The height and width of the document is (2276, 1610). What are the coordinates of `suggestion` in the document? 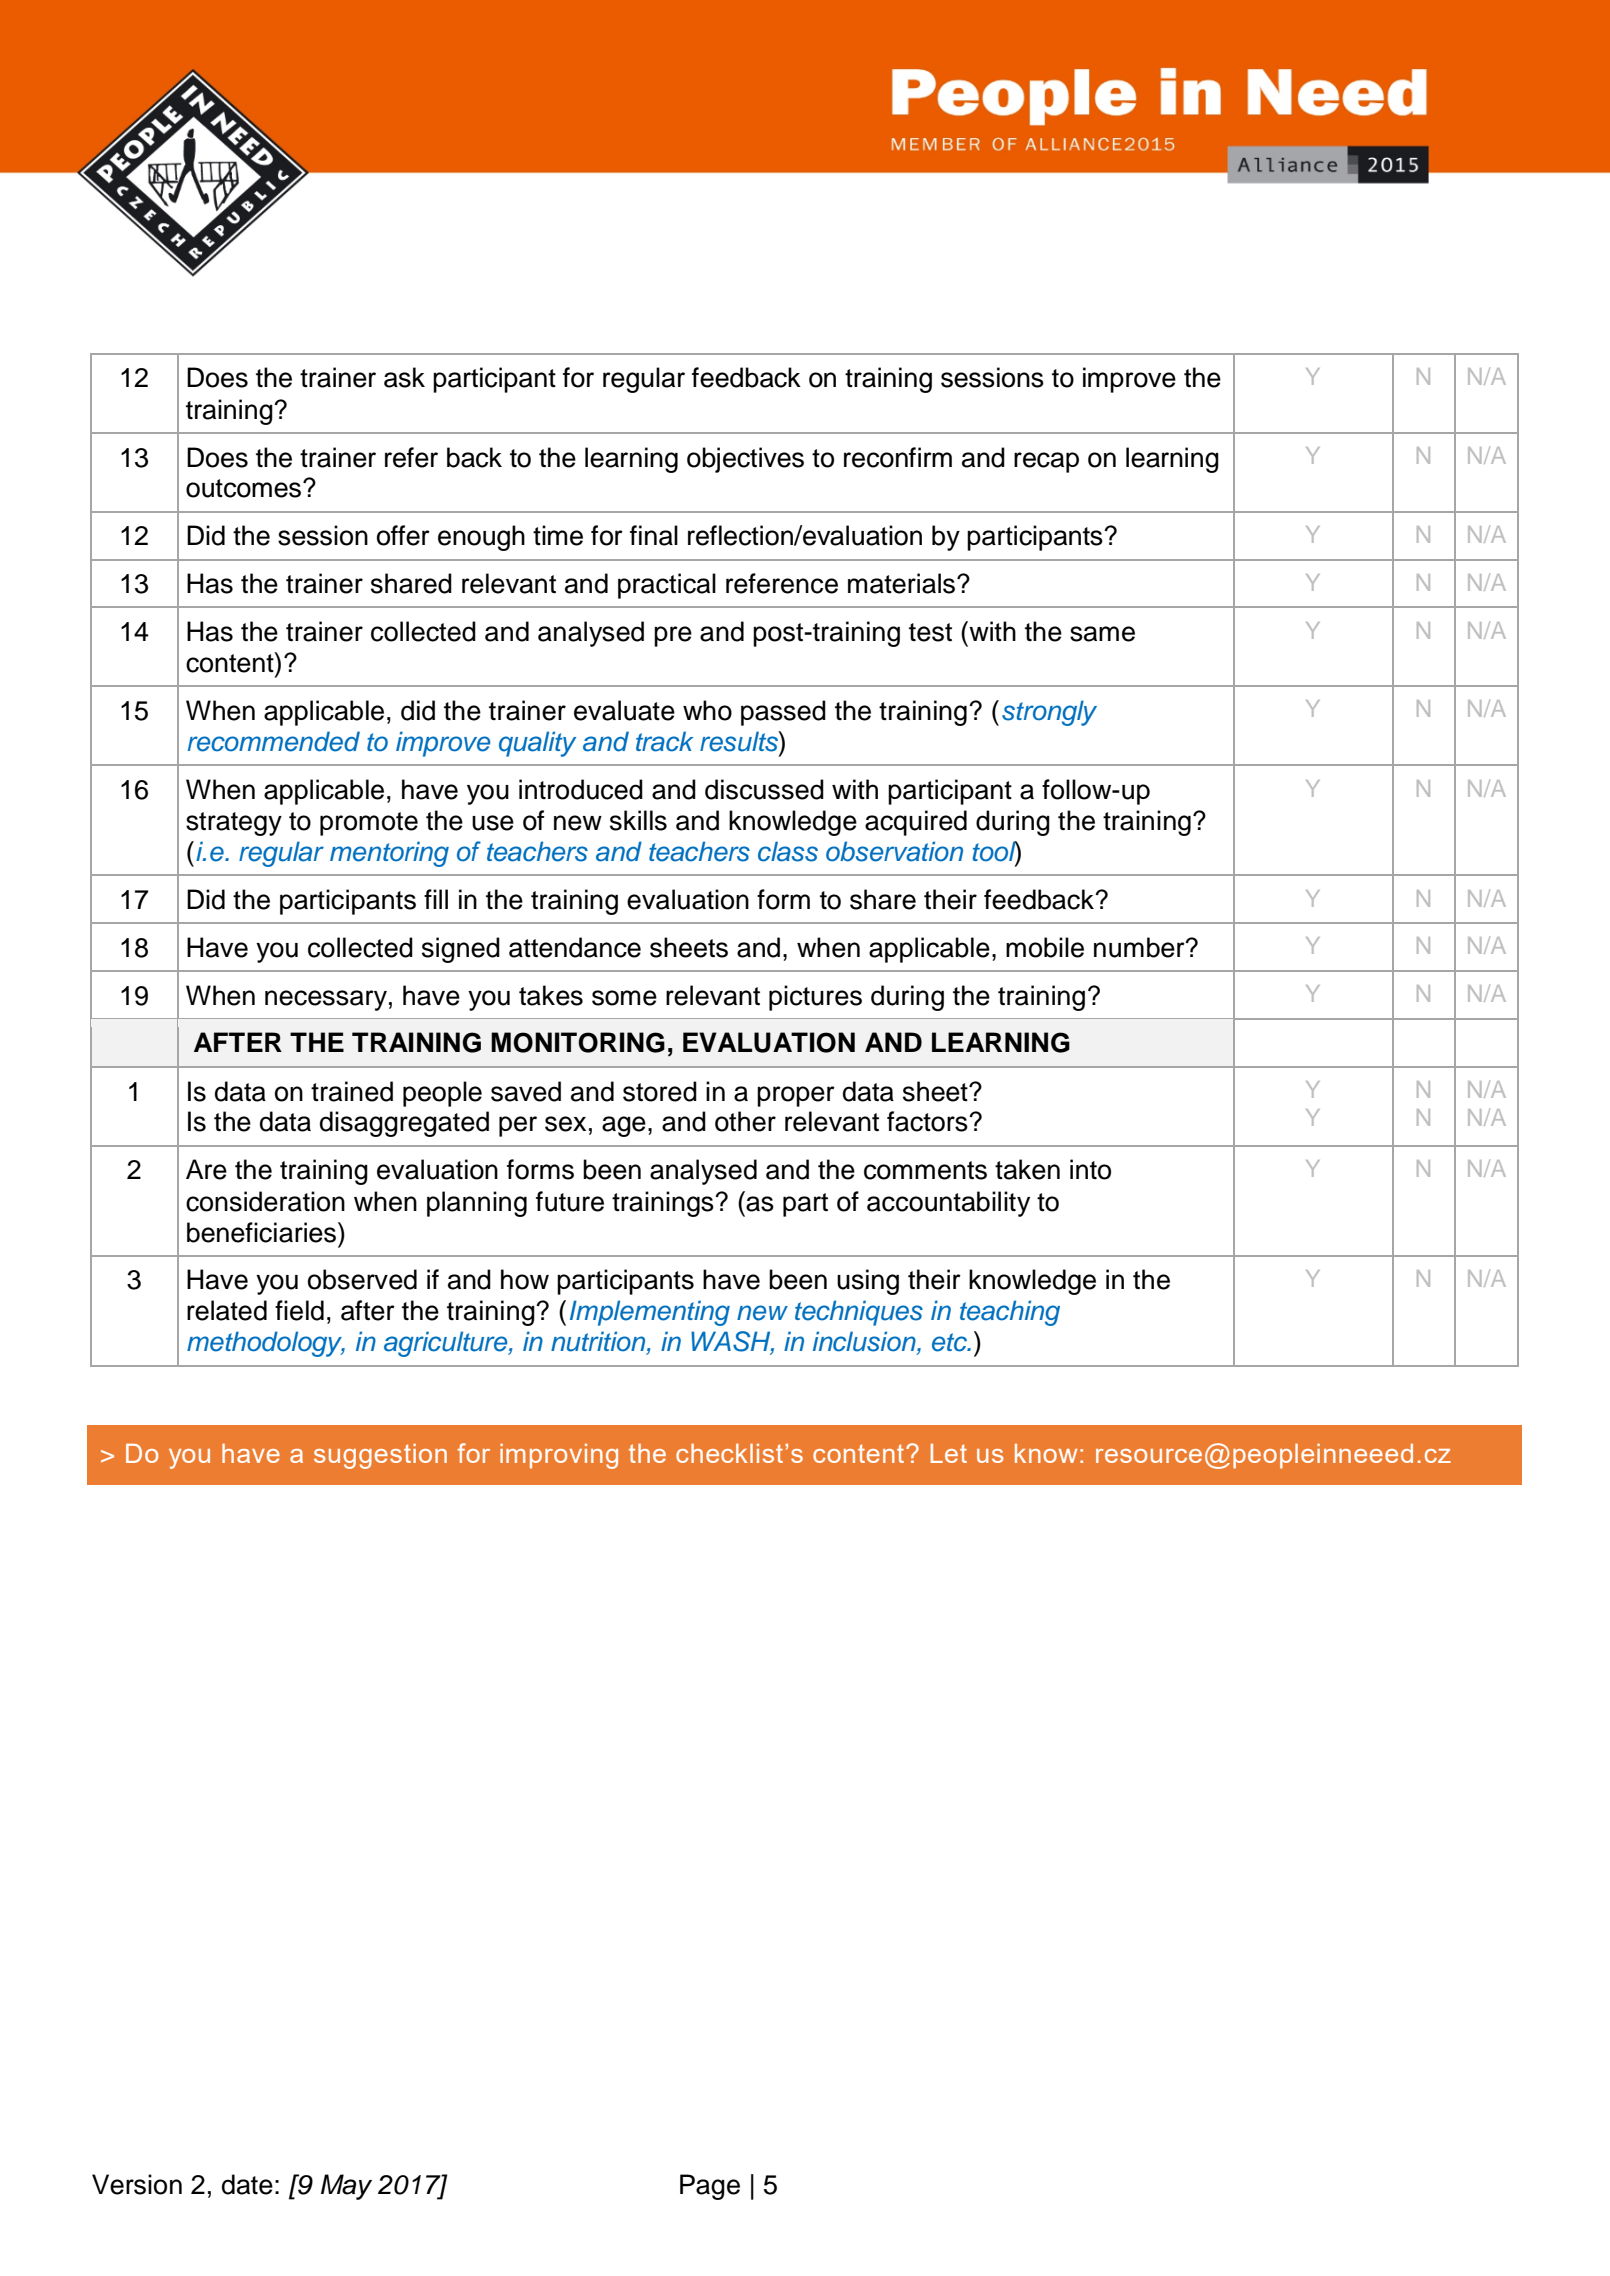 It's located at (380, 1456).
